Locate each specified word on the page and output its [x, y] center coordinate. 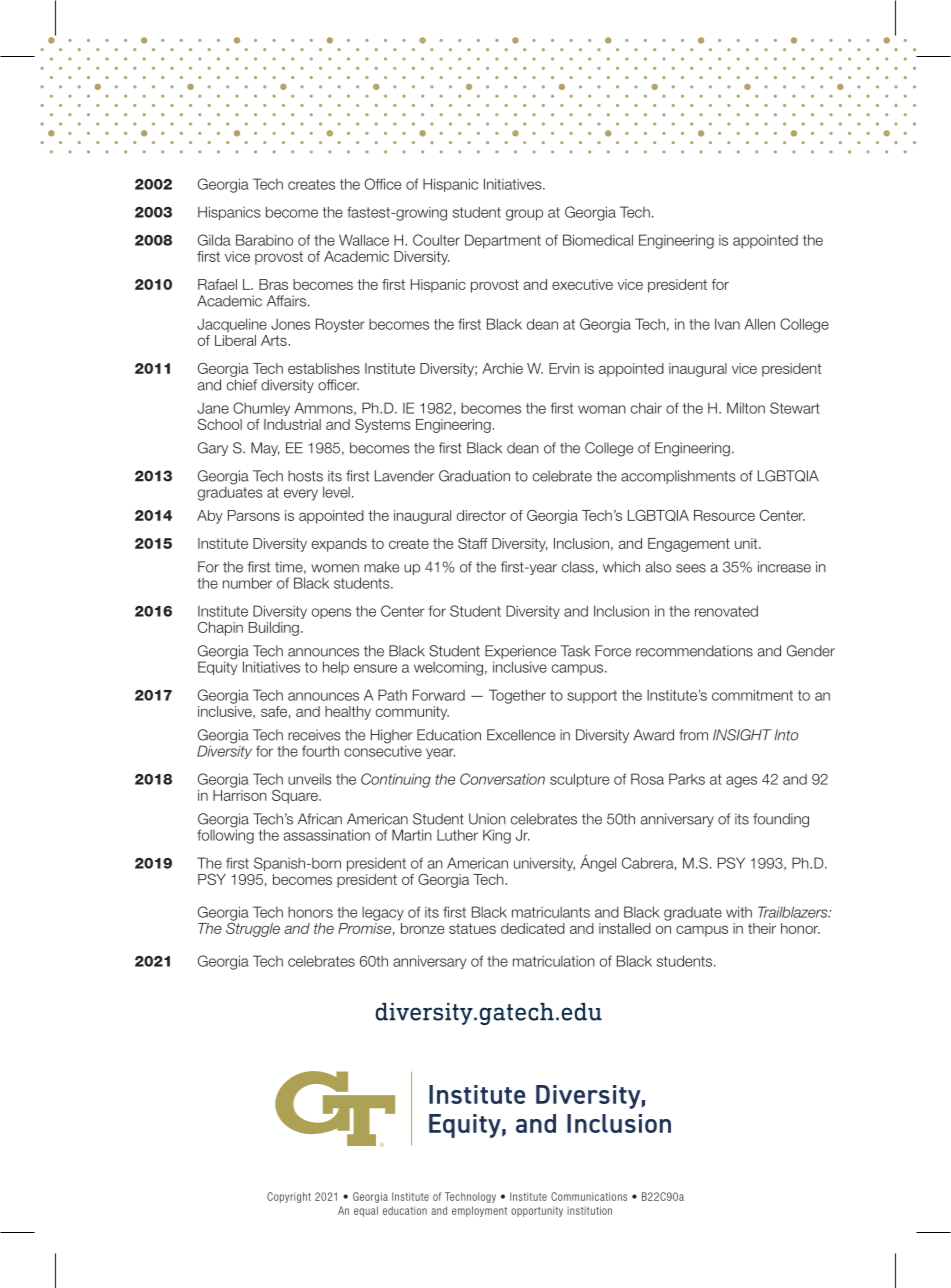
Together [517, 696]
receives [314, 735]
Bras [273, 284]
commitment [752, 695]
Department [503, 241]
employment [479, 1211]
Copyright [289, 1197]
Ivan [727, 324]
